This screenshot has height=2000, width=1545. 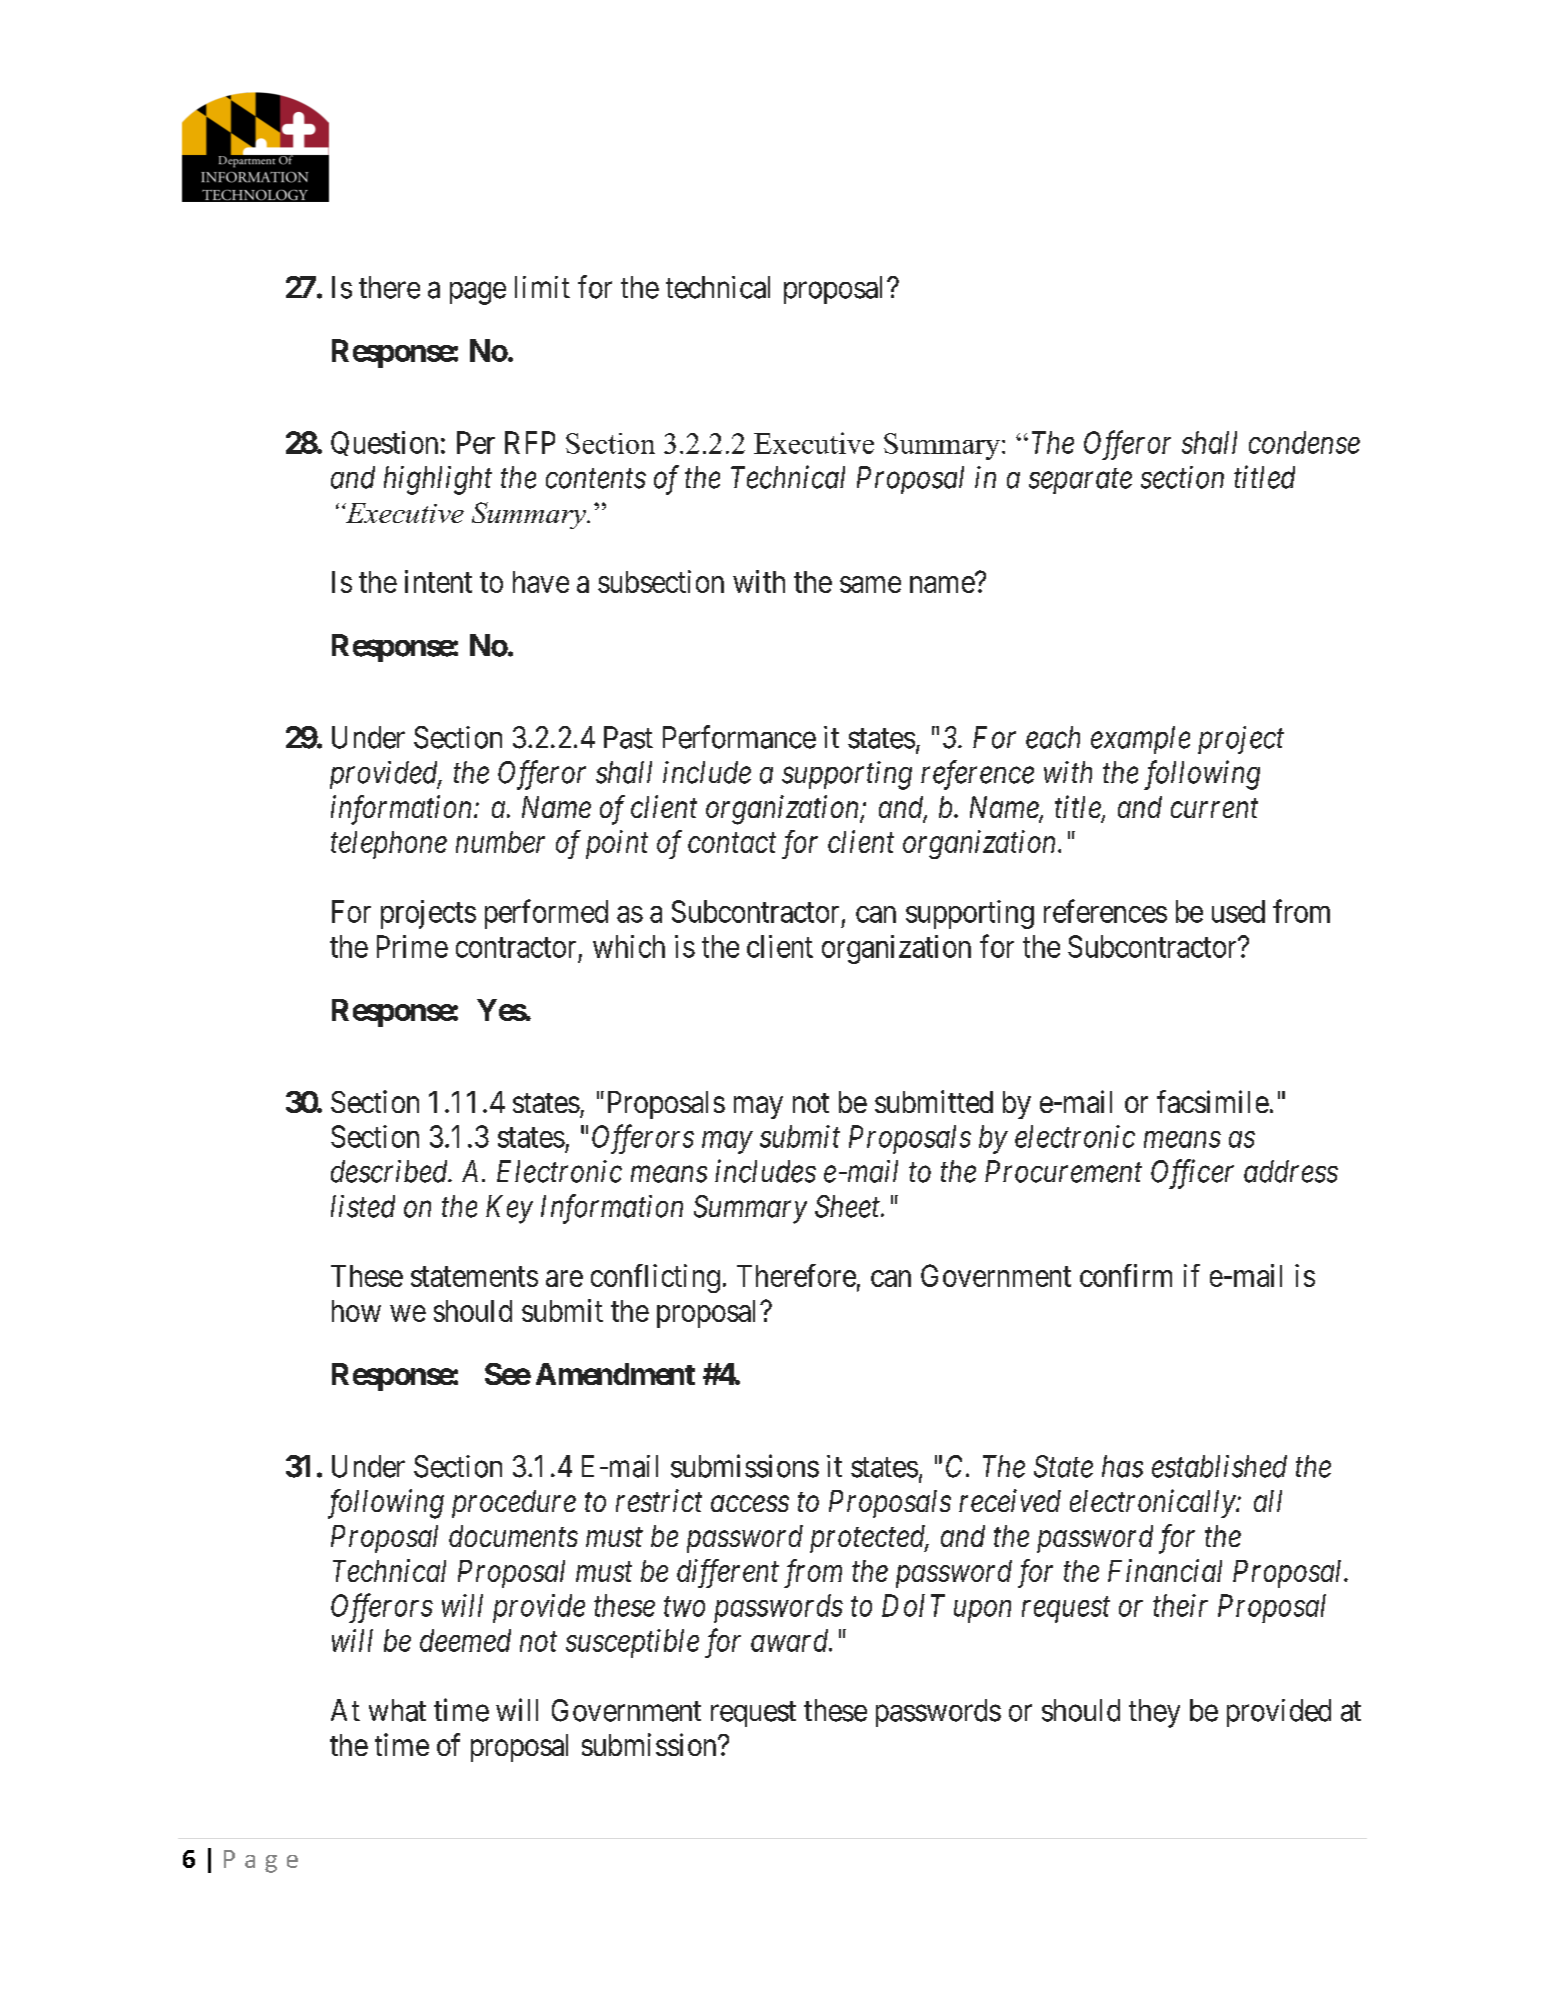 I want to click on Key, so click(x=509, y=1209).
